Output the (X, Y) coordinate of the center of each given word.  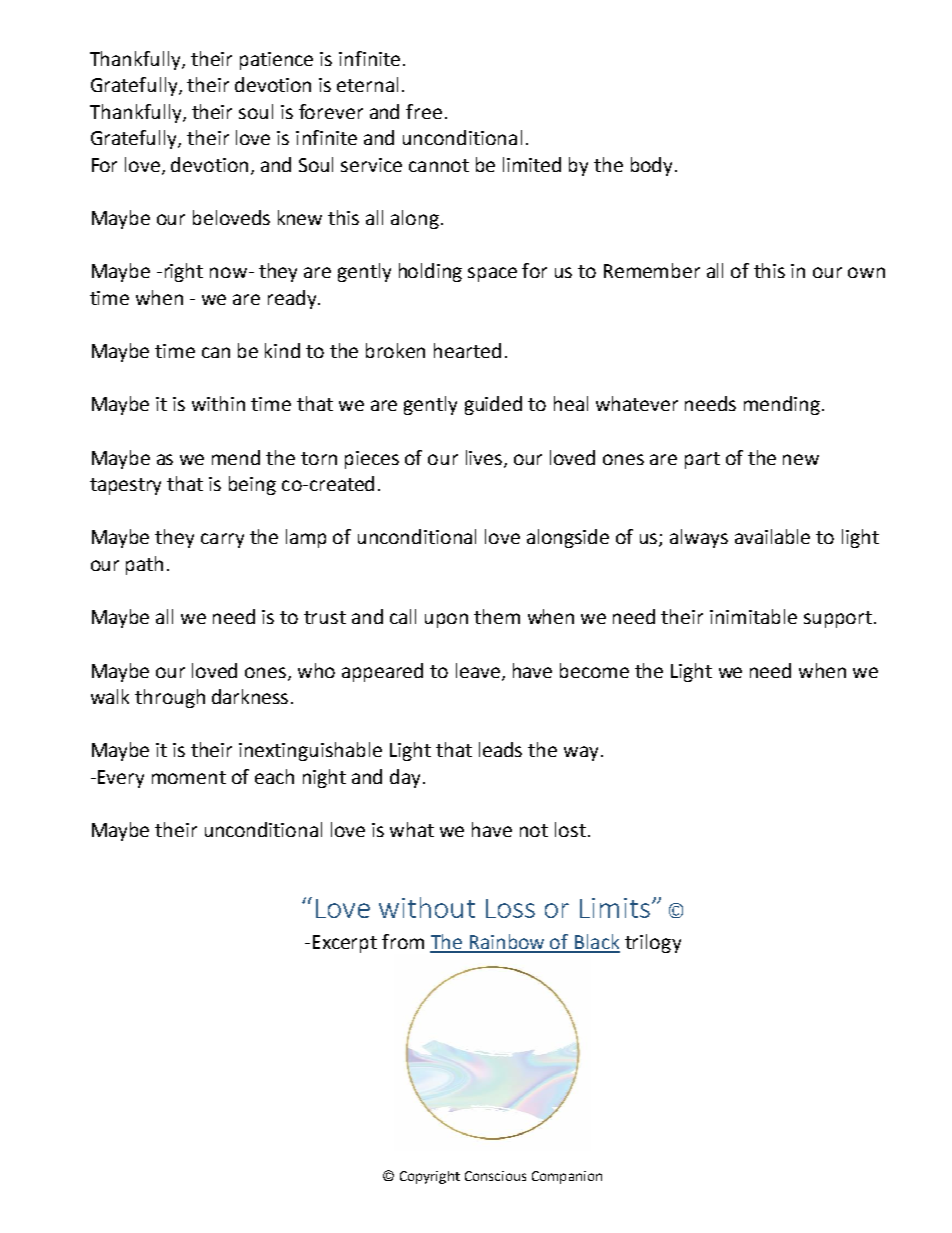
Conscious (495, 1176)
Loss (510, 908)
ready (293, 299)
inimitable (753, 616)
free (424, 111)
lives (485, 458)
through (170, 698)
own (866, 272)
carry (222, 540)
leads (500, 749)
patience (276, 61)
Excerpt (345, 944)
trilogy (653, 943)
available (772, 536)
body (653, 166)
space (492, 274)
